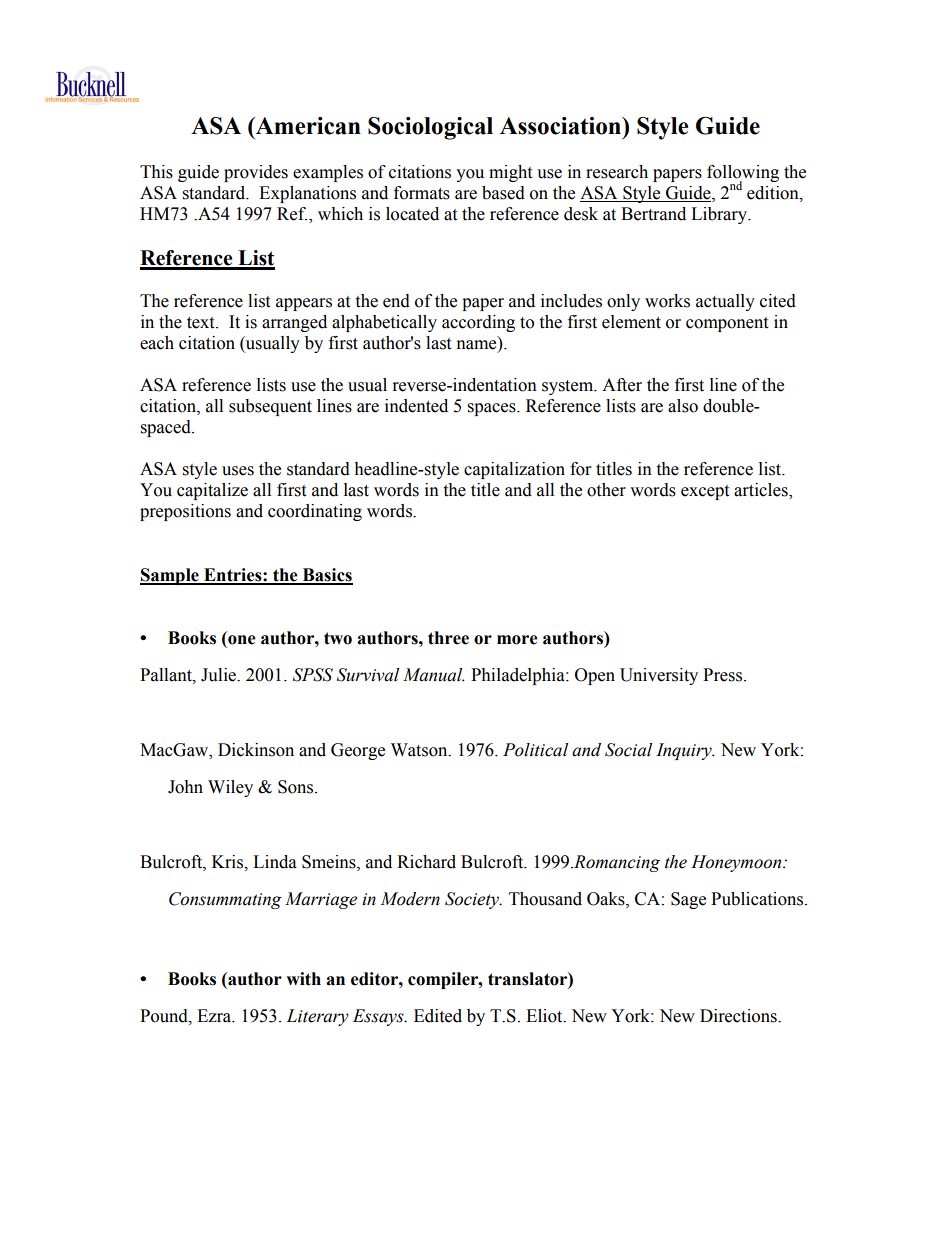 The height and width of the page is (1233, 952). I want to click on Sociological, so click(430, 128).
